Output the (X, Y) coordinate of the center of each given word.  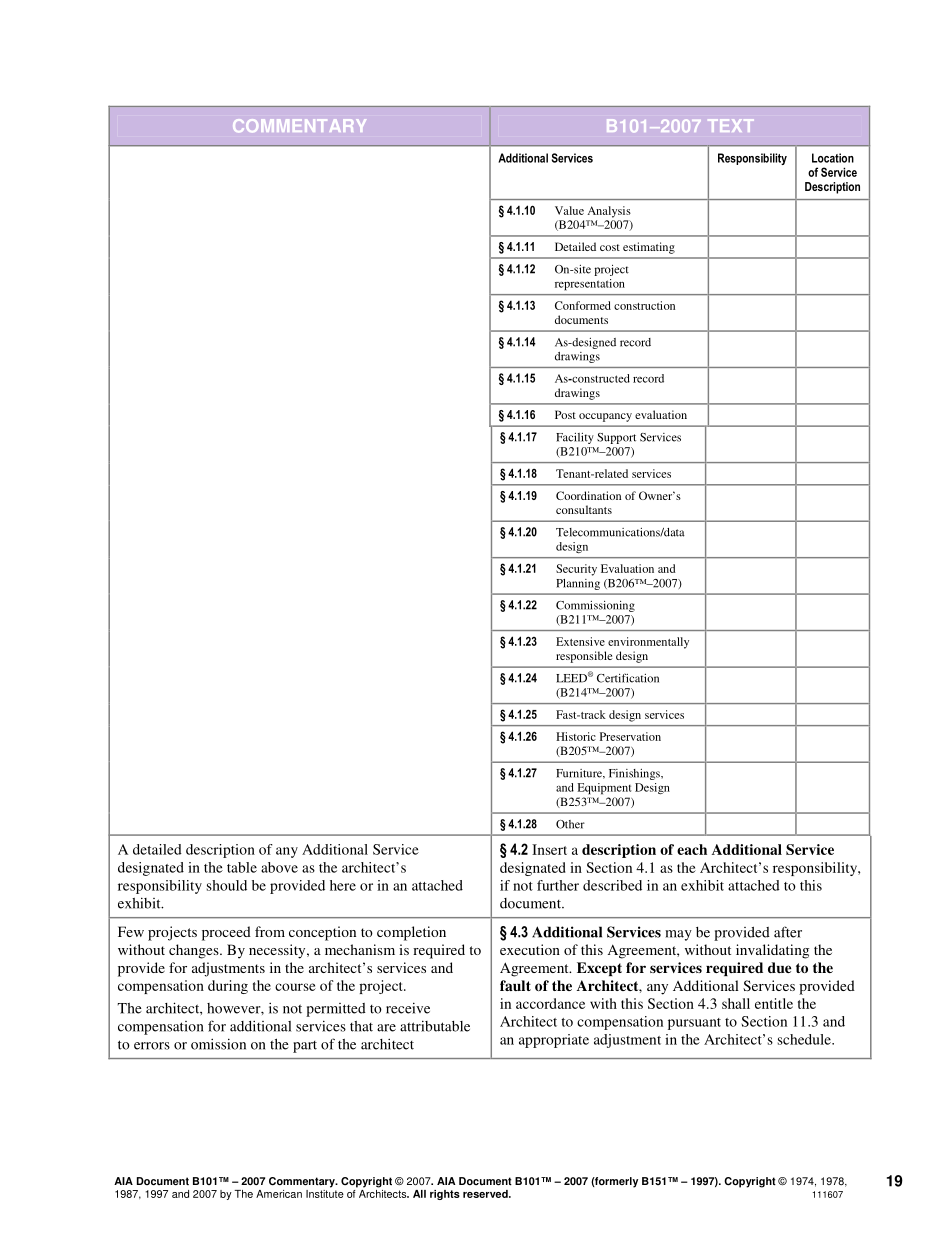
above (279, 867)
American (279, 1194)
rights (445, 1195)
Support (616, 438)
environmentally (648, 643)
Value (569, 210)
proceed (226, 933)
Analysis (609, 212)
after (788, 932)
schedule (805, 1039)
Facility (575, 438)
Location (833, 158)
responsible (584, 657)
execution (530, 949)
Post (565, 414)
